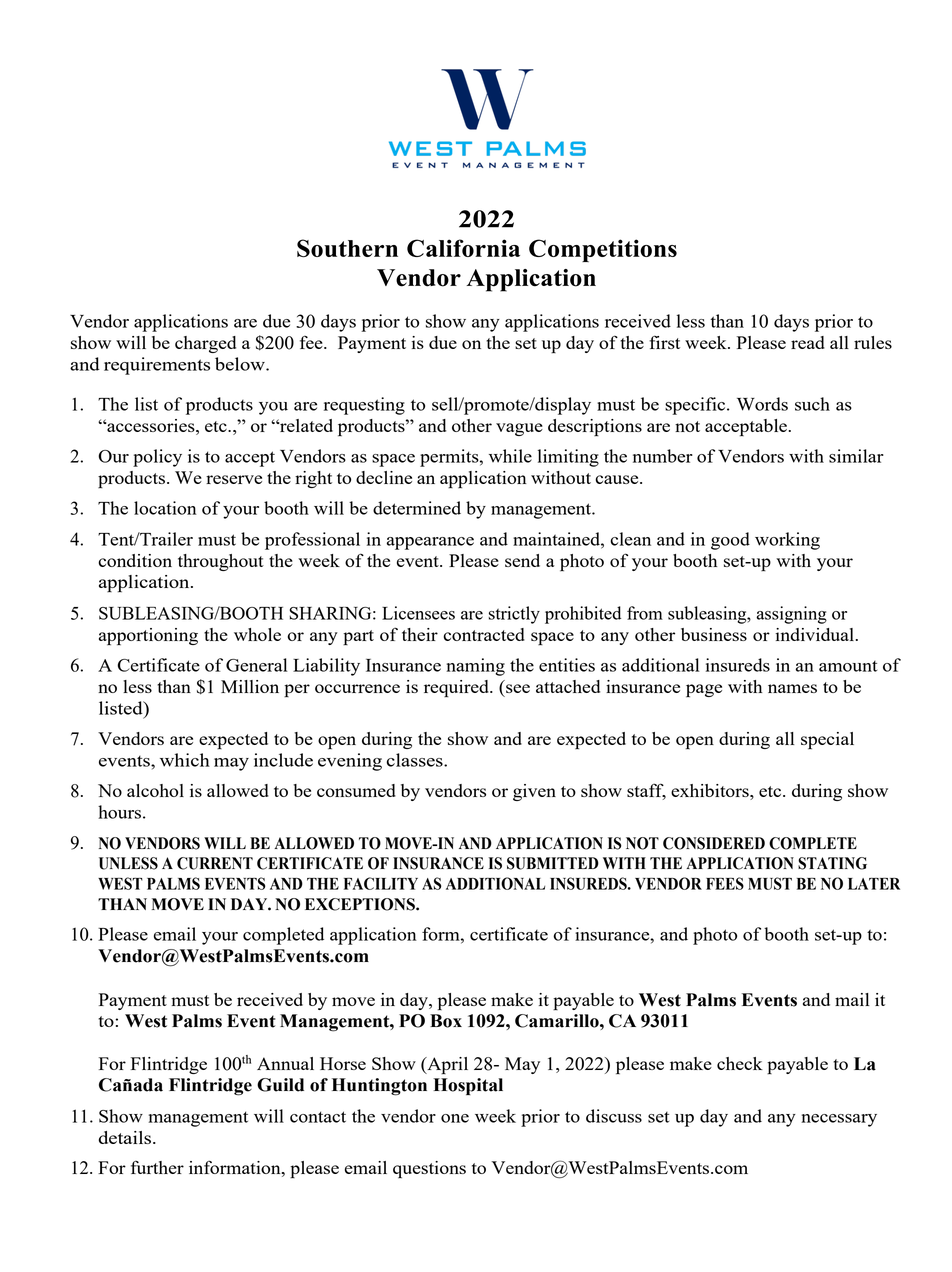 This screenshot has height=1272, width=952. I want to click on necessary, so click(839, 1120).
